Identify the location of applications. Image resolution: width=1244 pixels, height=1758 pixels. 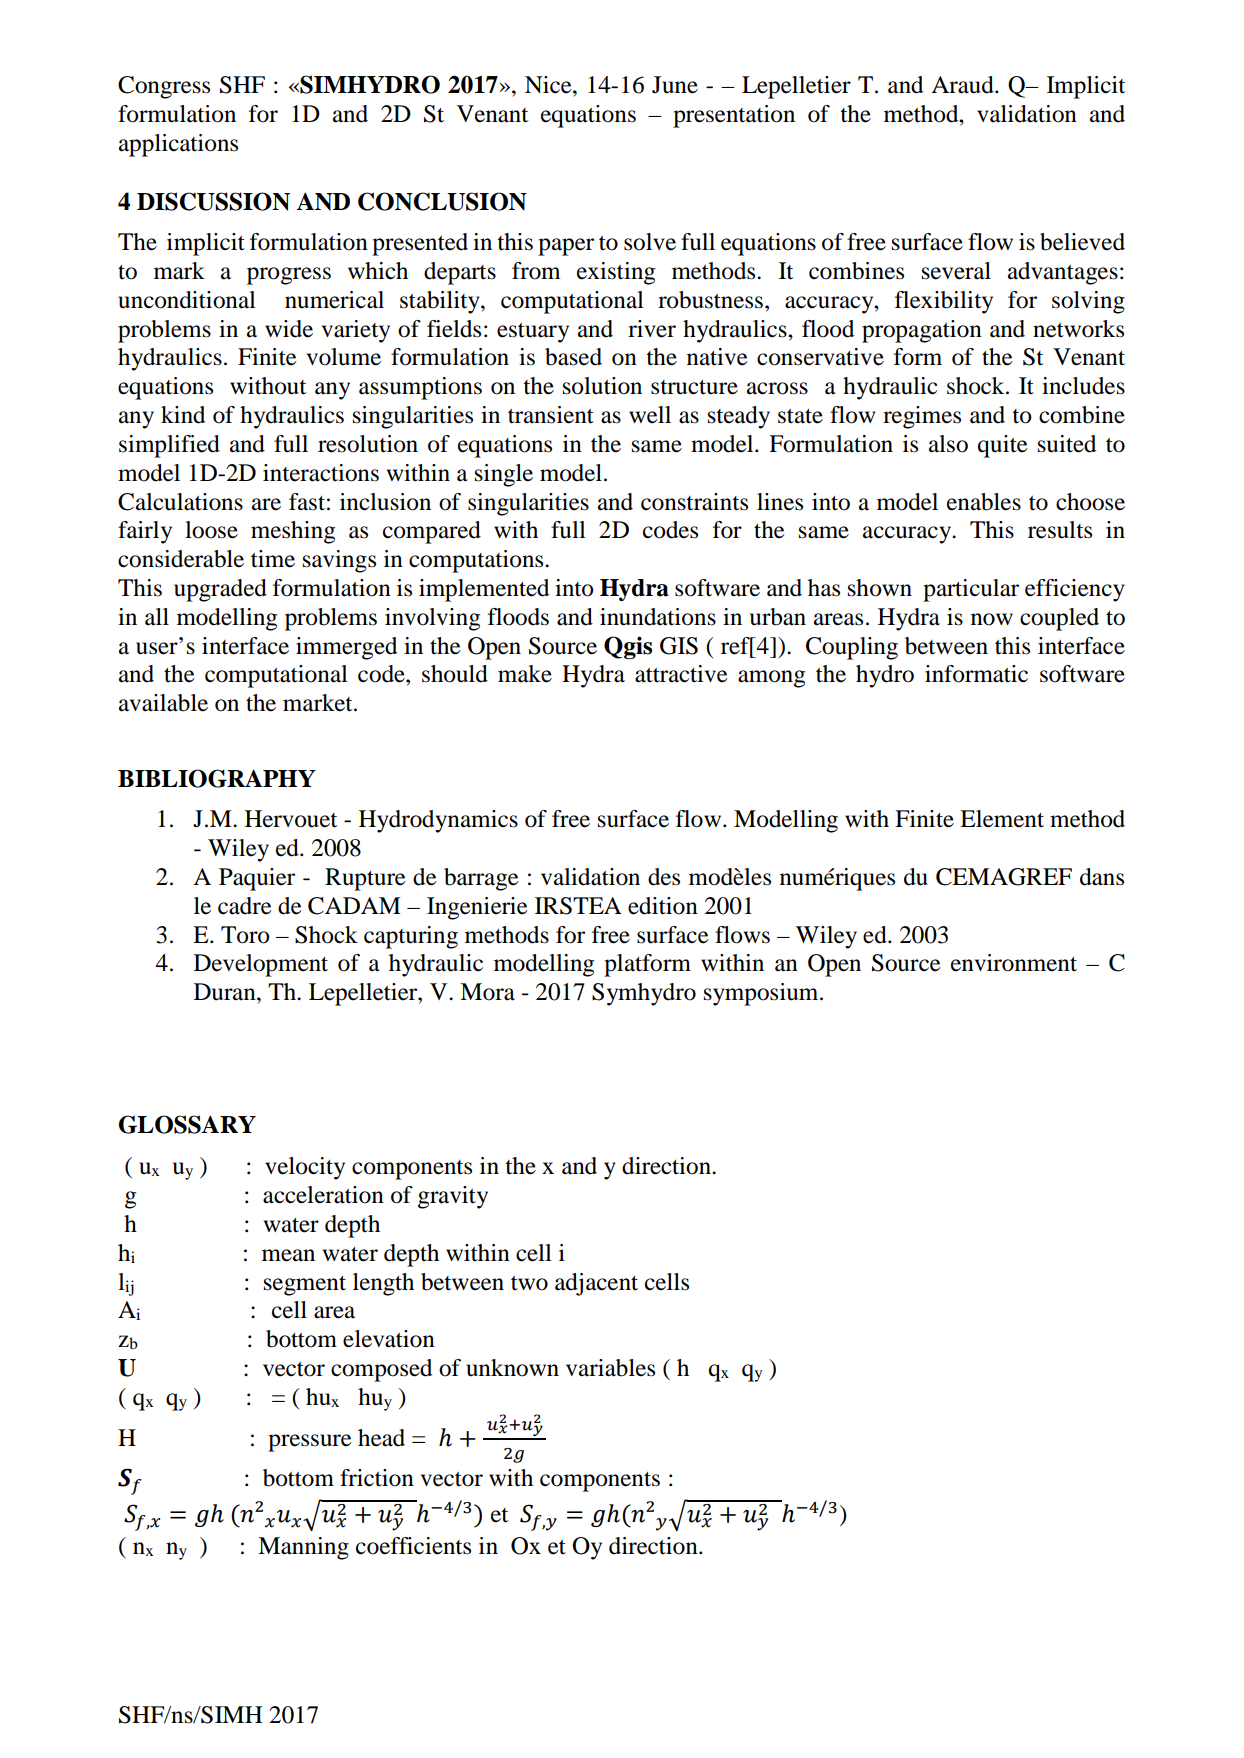
(178, 145).
